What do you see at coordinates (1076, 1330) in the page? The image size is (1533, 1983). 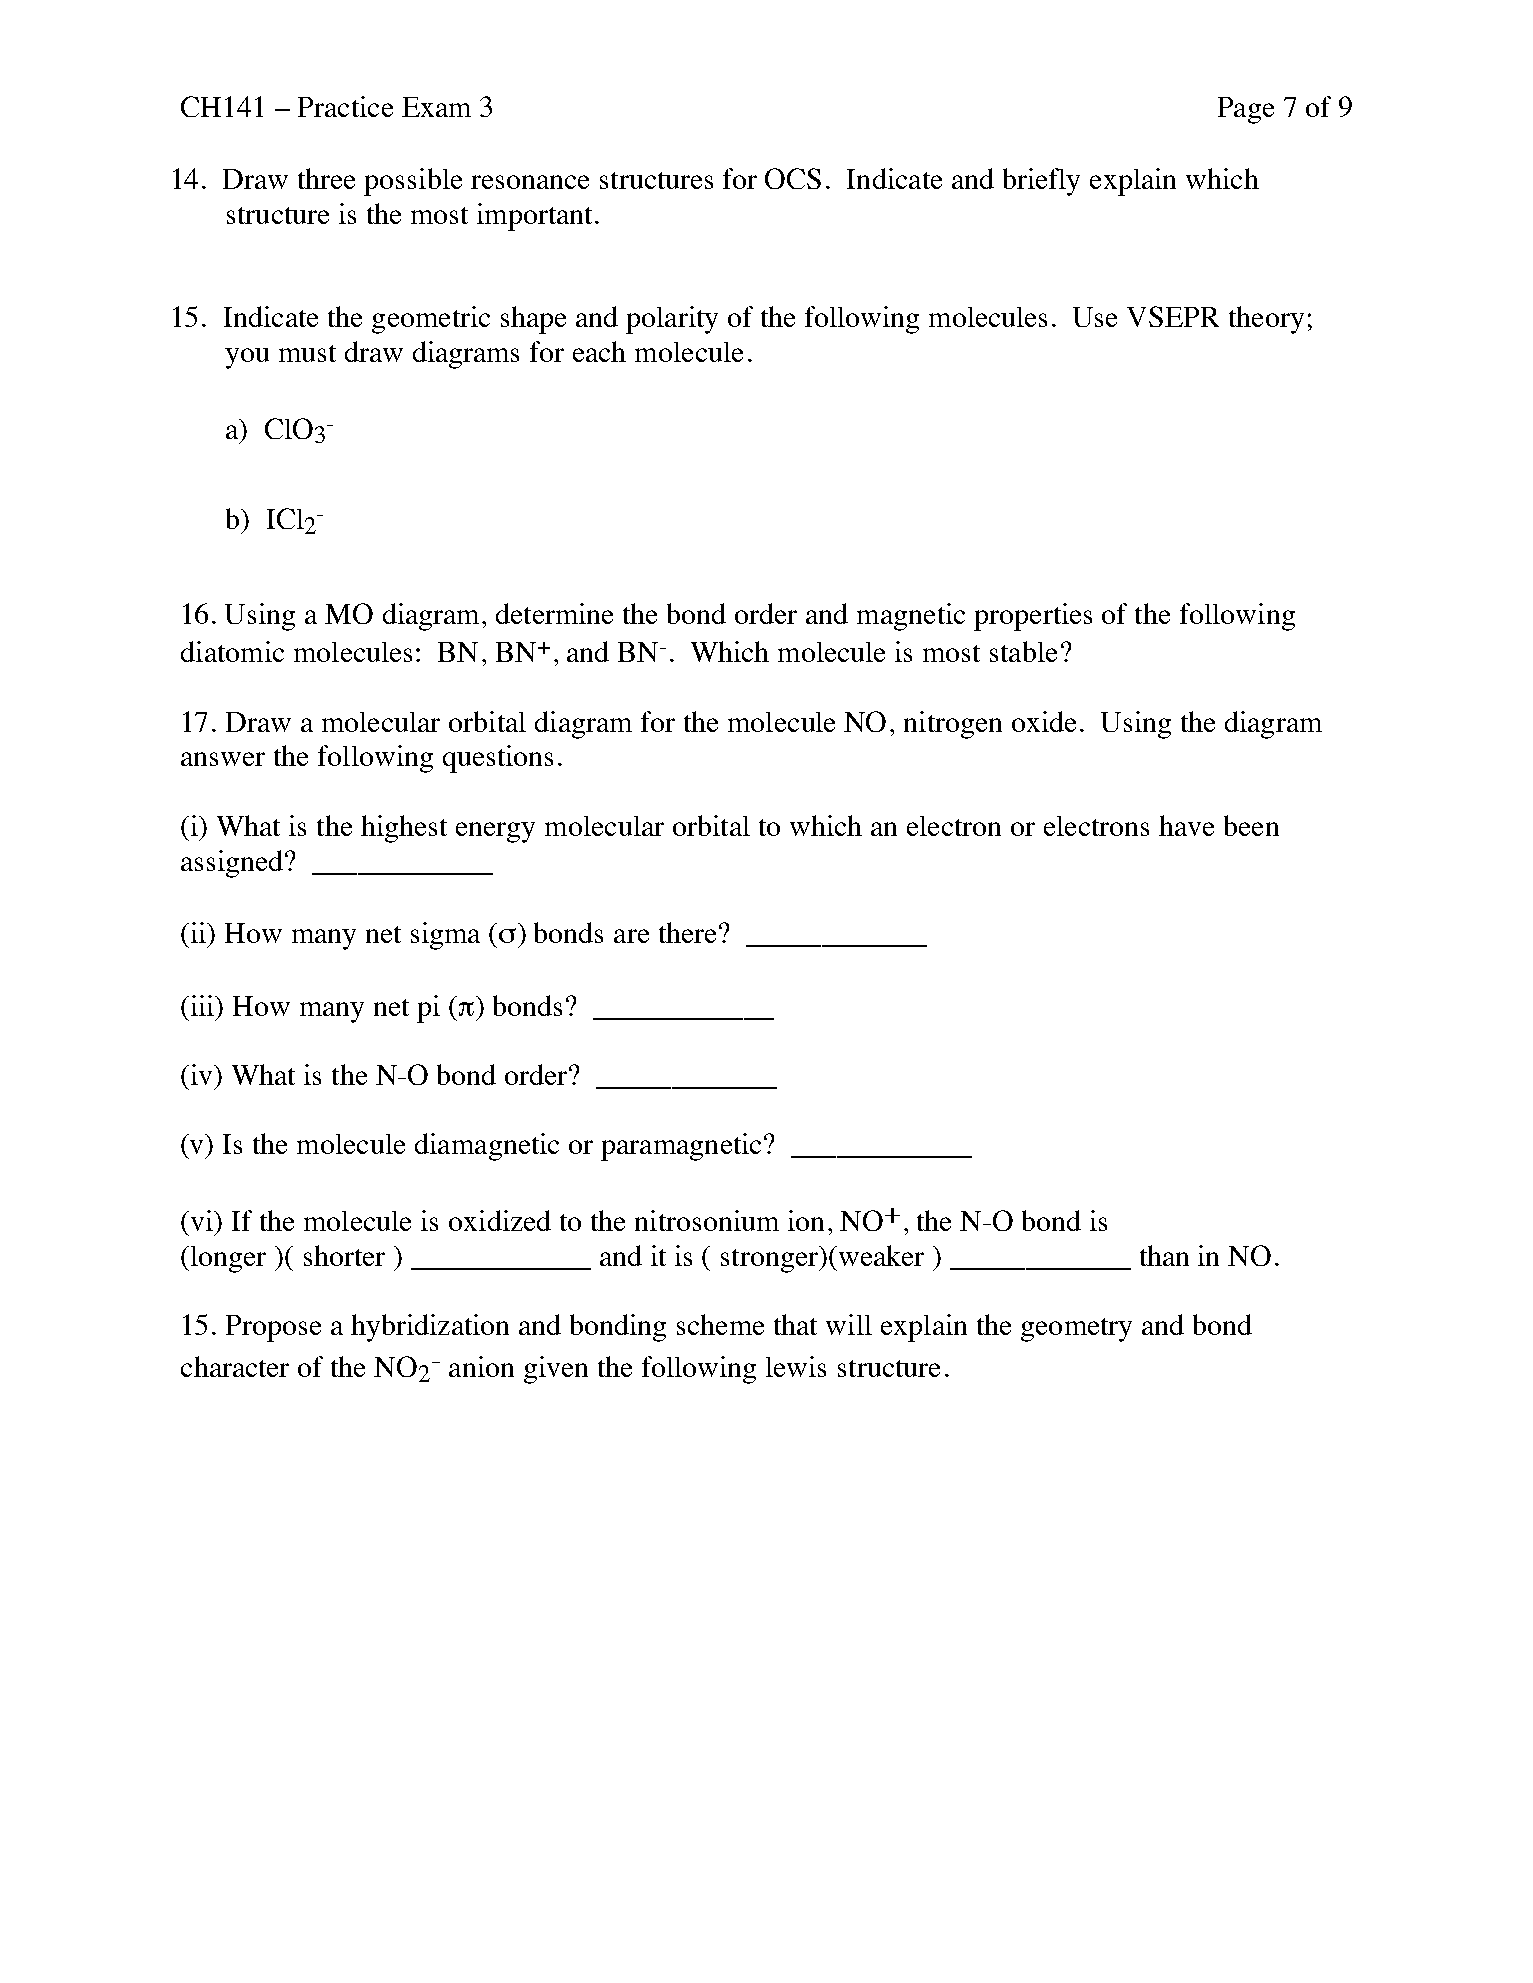 I see `geometry` at bounding box center [1076, 1330].
